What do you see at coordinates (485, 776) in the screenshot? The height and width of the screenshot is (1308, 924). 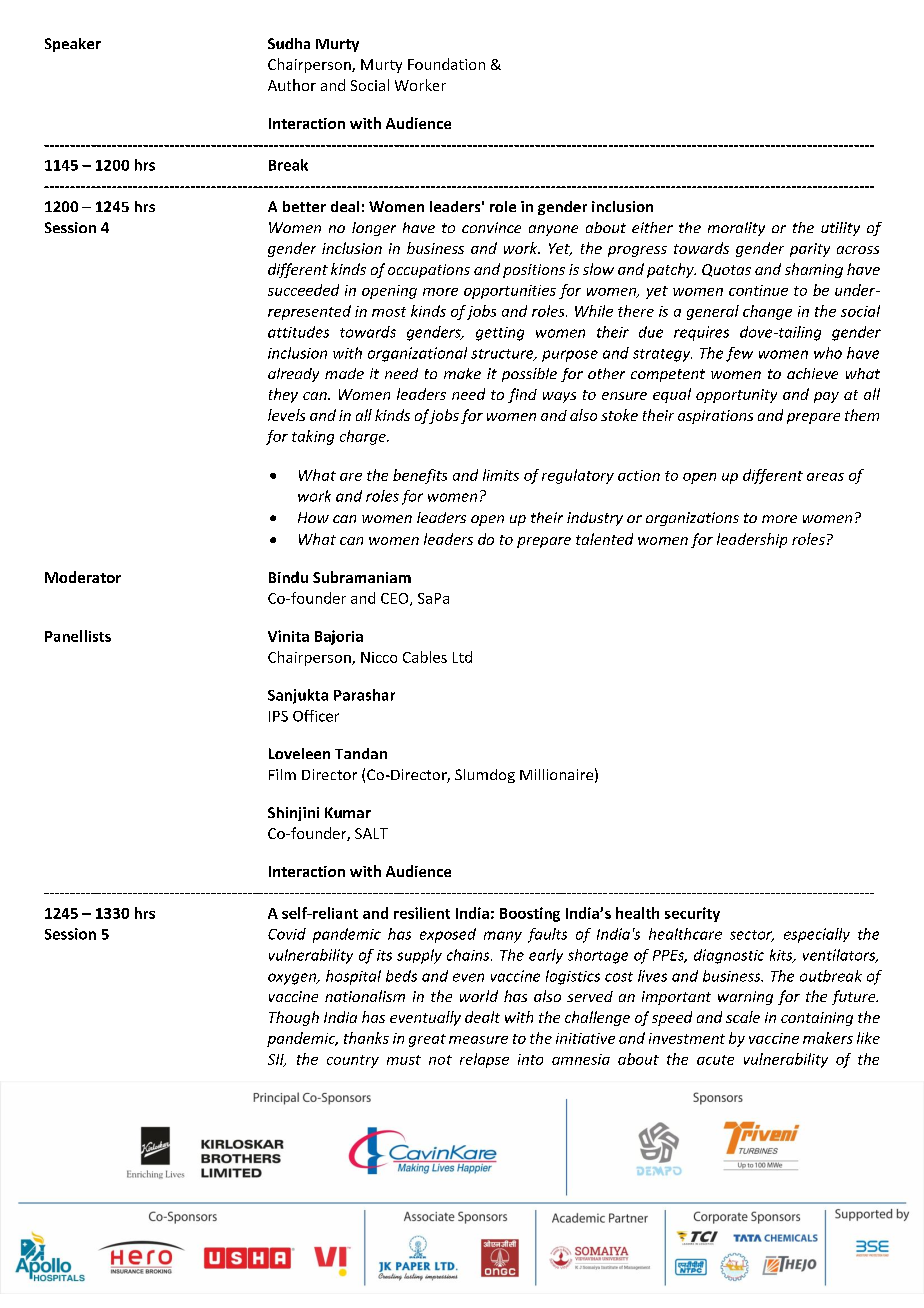 I see `Slumdog` at bounding box center [485, 776].
